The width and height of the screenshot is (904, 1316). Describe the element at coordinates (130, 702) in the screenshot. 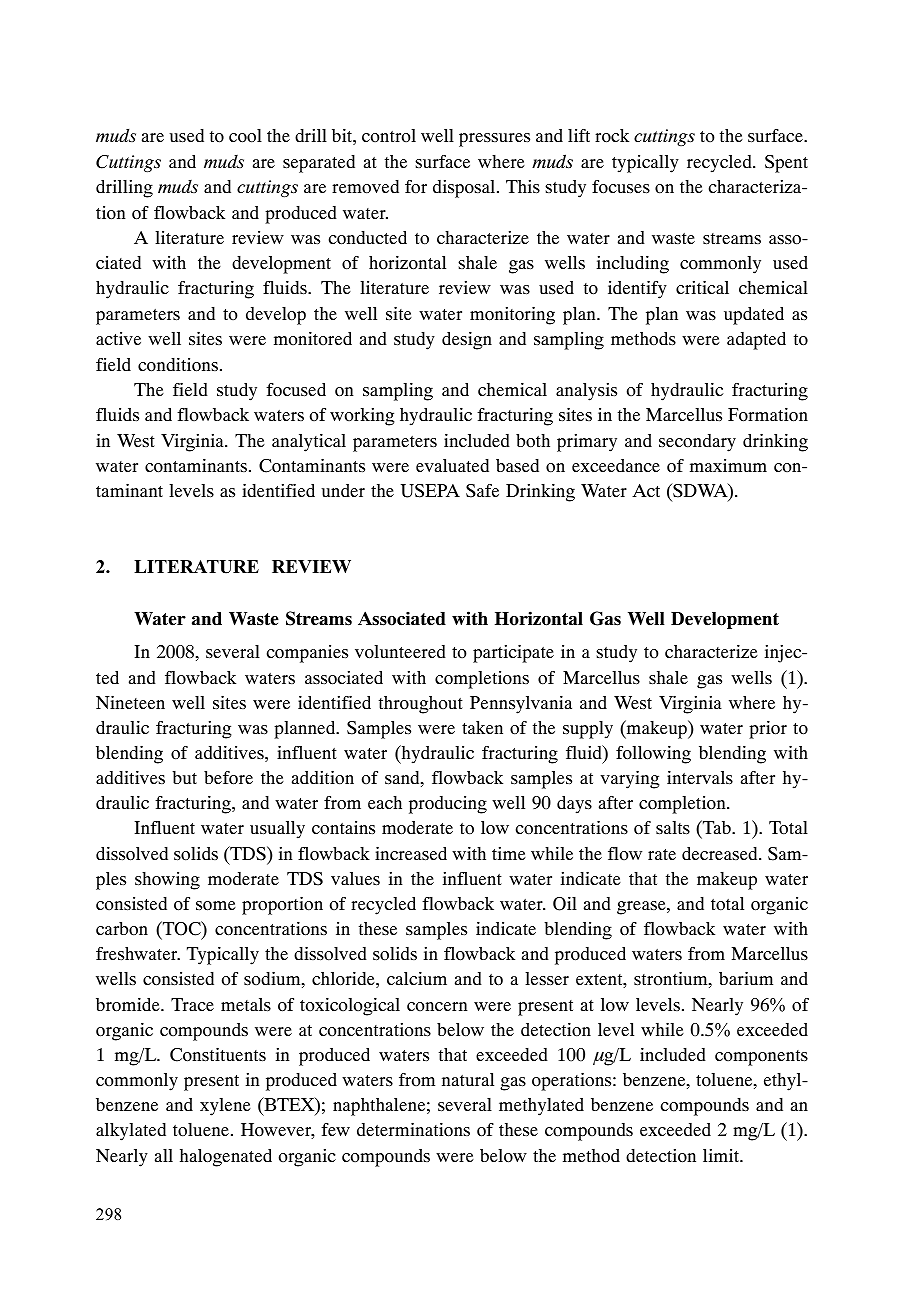

I see `Nineteen` at that location.
